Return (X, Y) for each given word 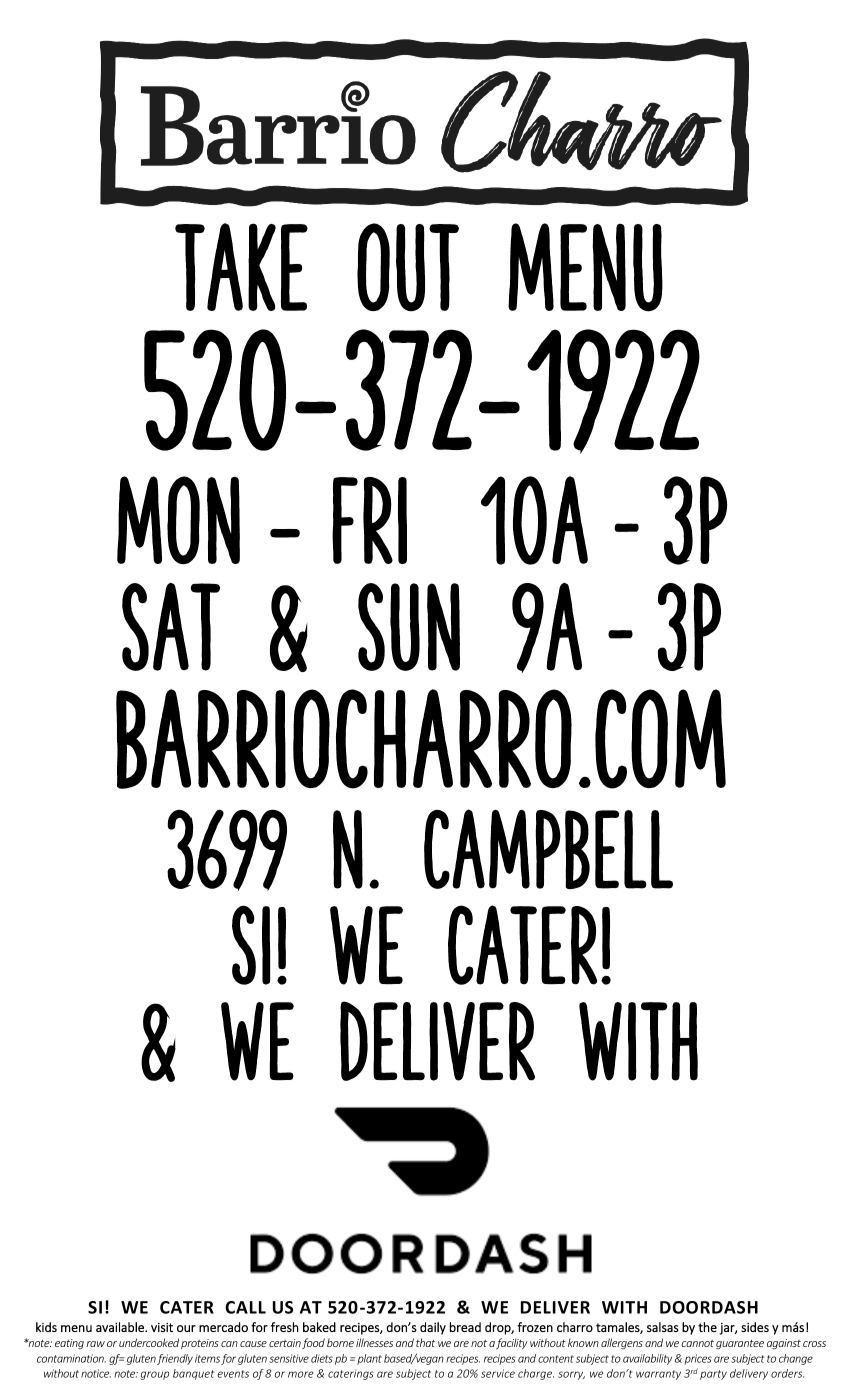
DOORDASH (709, 1307)
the (707, 1327)
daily (433, 1328)
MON (178, 520)
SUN (409, 627)
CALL (245, 1307)
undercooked (149, 1342)
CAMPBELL (548, 849)
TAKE (241, 267)
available (121, 1327)
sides (755, 1327)
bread (465, 1327)
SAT (171, 627)
